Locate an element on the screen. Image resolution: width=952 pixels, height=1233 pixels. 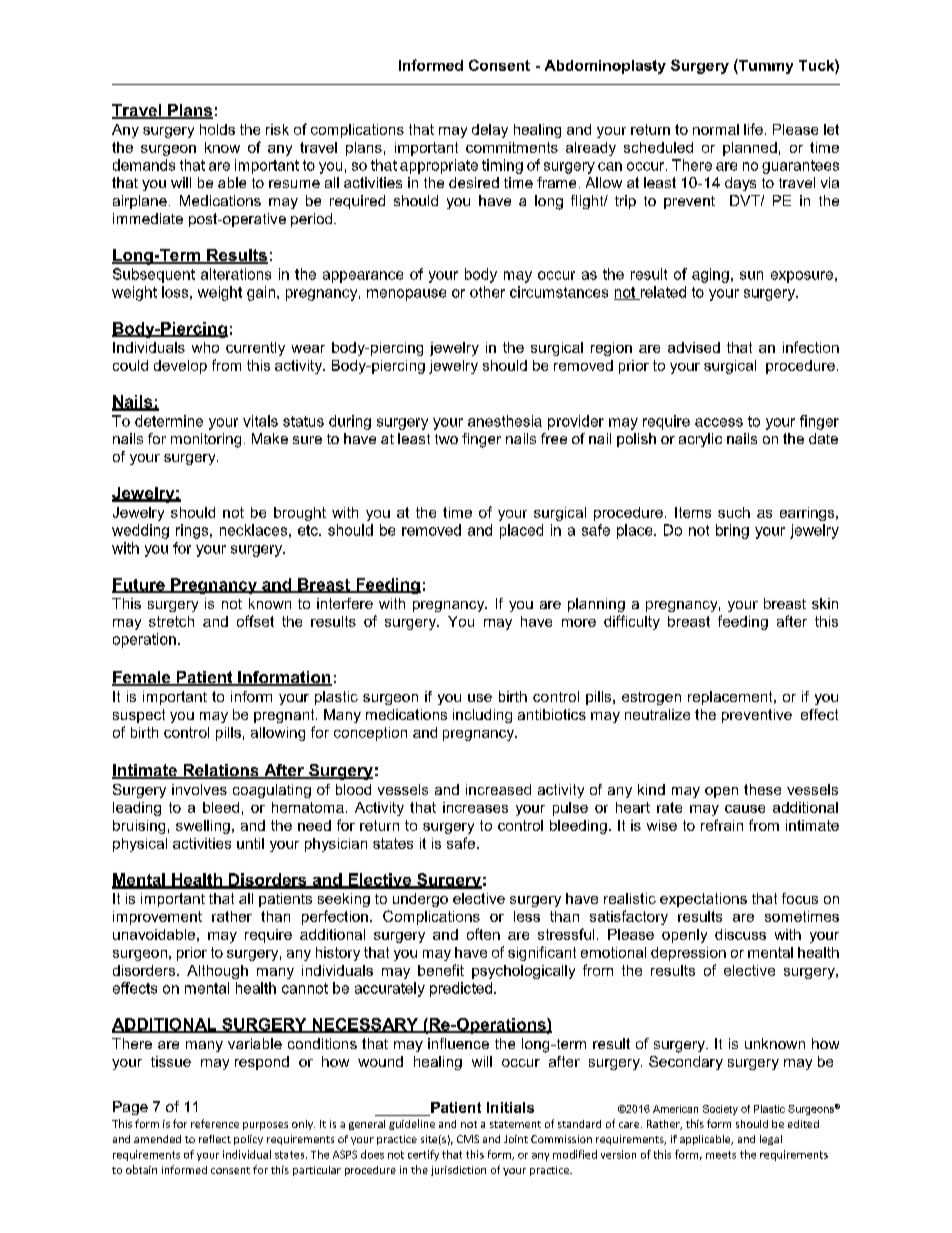
skin is located at coordinates (825, 603).
